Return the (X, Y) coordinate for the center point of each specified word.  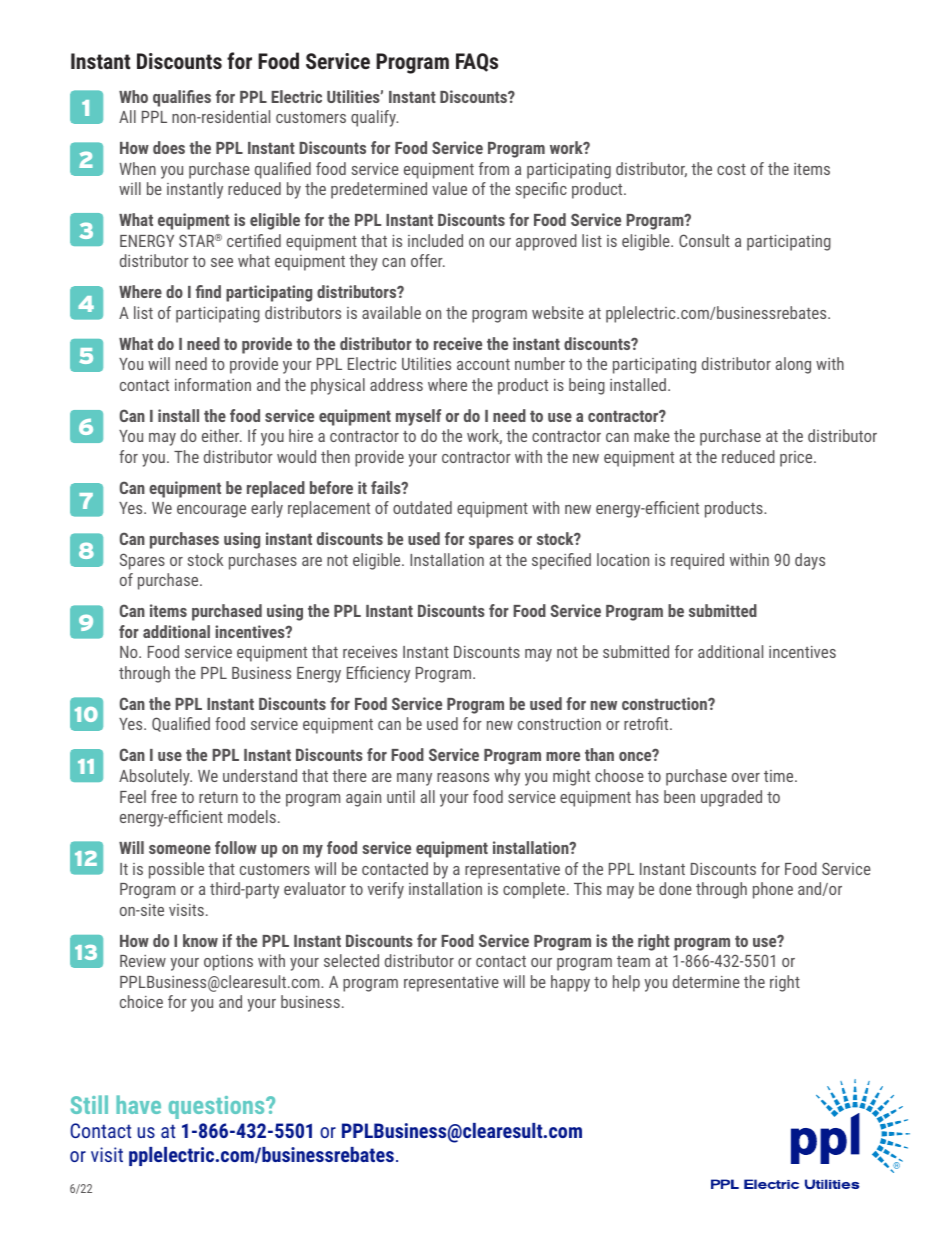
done (675, 888)
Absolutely (155, 777)
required (697, 561)
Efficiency (378, 674)
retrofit (647, 723)
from (494, 168)
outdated (422, 507)
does (169, 147)
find (208, 291)
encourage (211, 511)
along (793, 365)
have (138, 1104)
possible (176, 870)
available (391, 312)
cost (731, 169)
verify (386, 890)
